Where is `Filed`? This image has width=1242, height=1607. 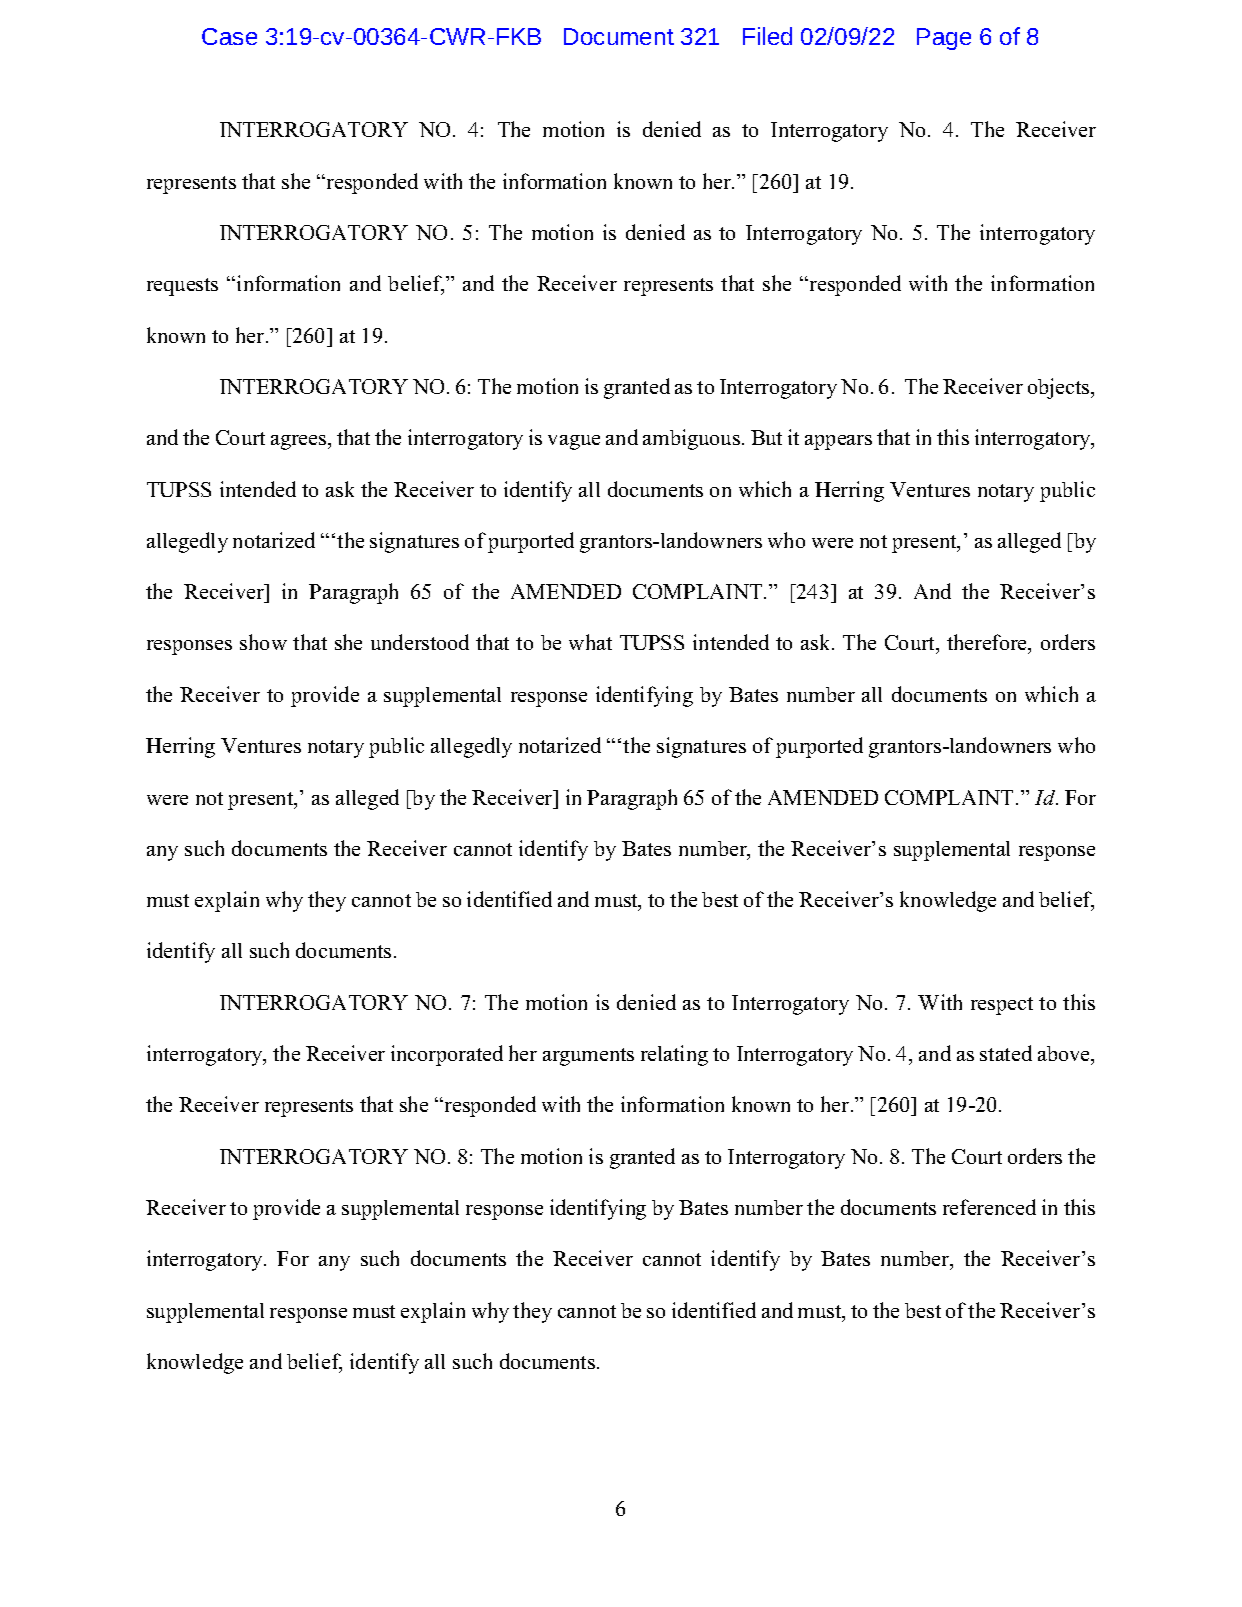
Filed is located at coordinates (767, 36).
